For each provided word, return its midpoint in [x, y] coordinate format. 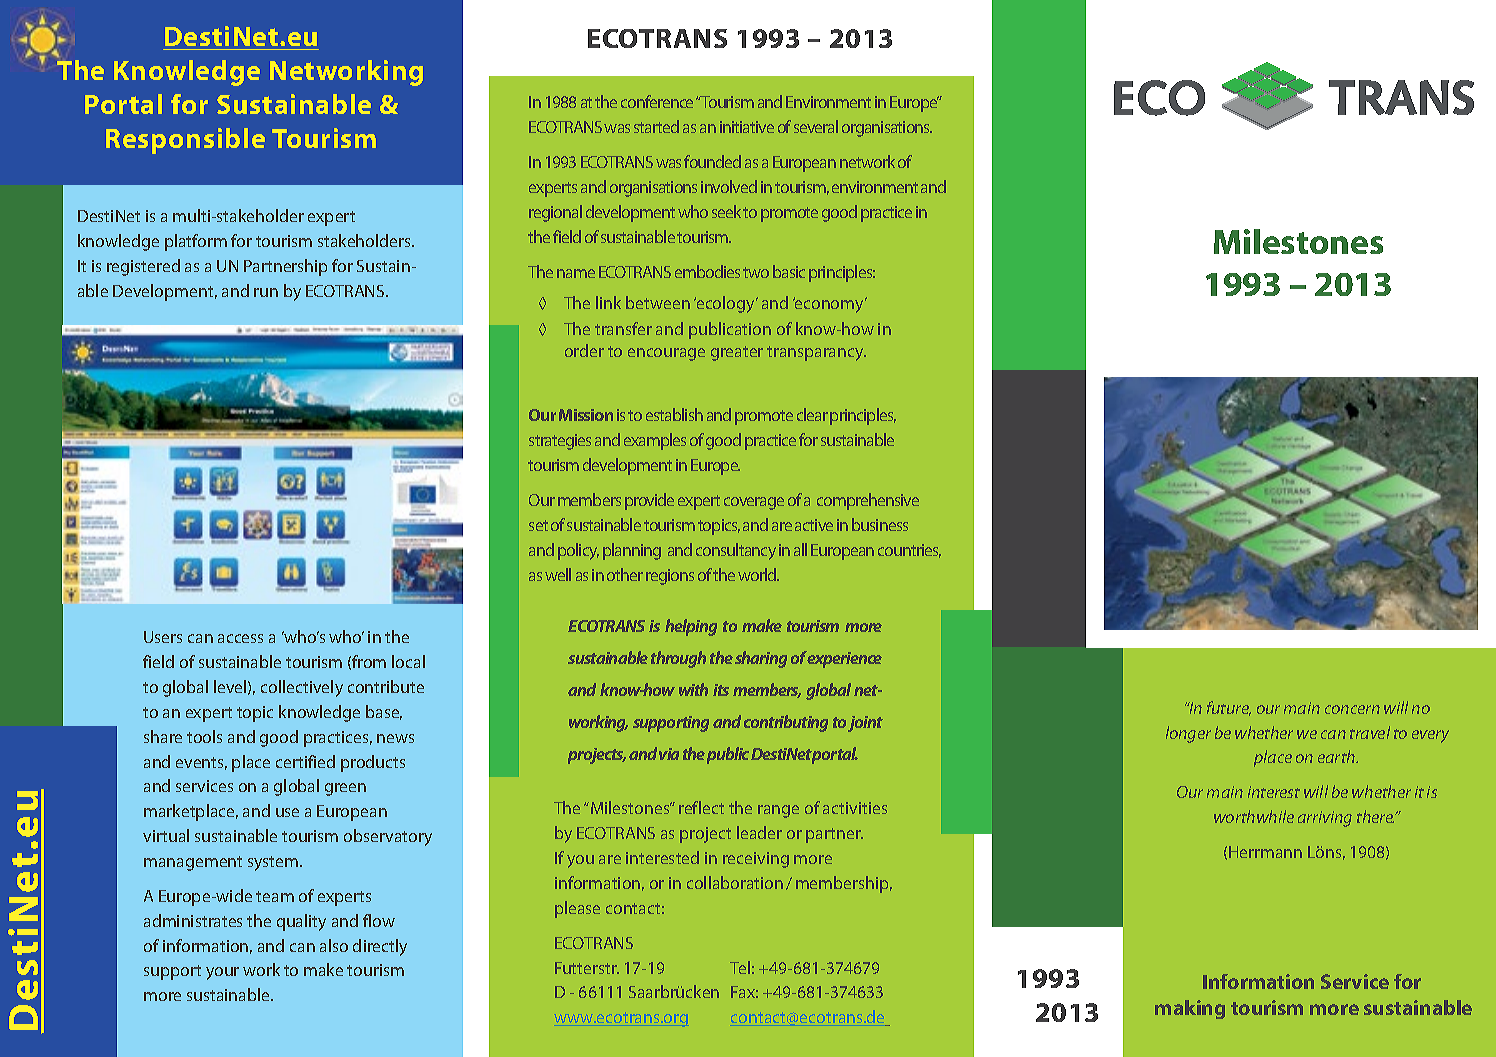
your [222, 973]
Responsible [185, 141]
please [577, 909]
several [816, 126]
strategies [560, 442]
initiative [747, 127]
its [721, 690]
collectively [302, 688]
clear [812, 414]
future [1229, 708]
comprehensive [868, 501]
